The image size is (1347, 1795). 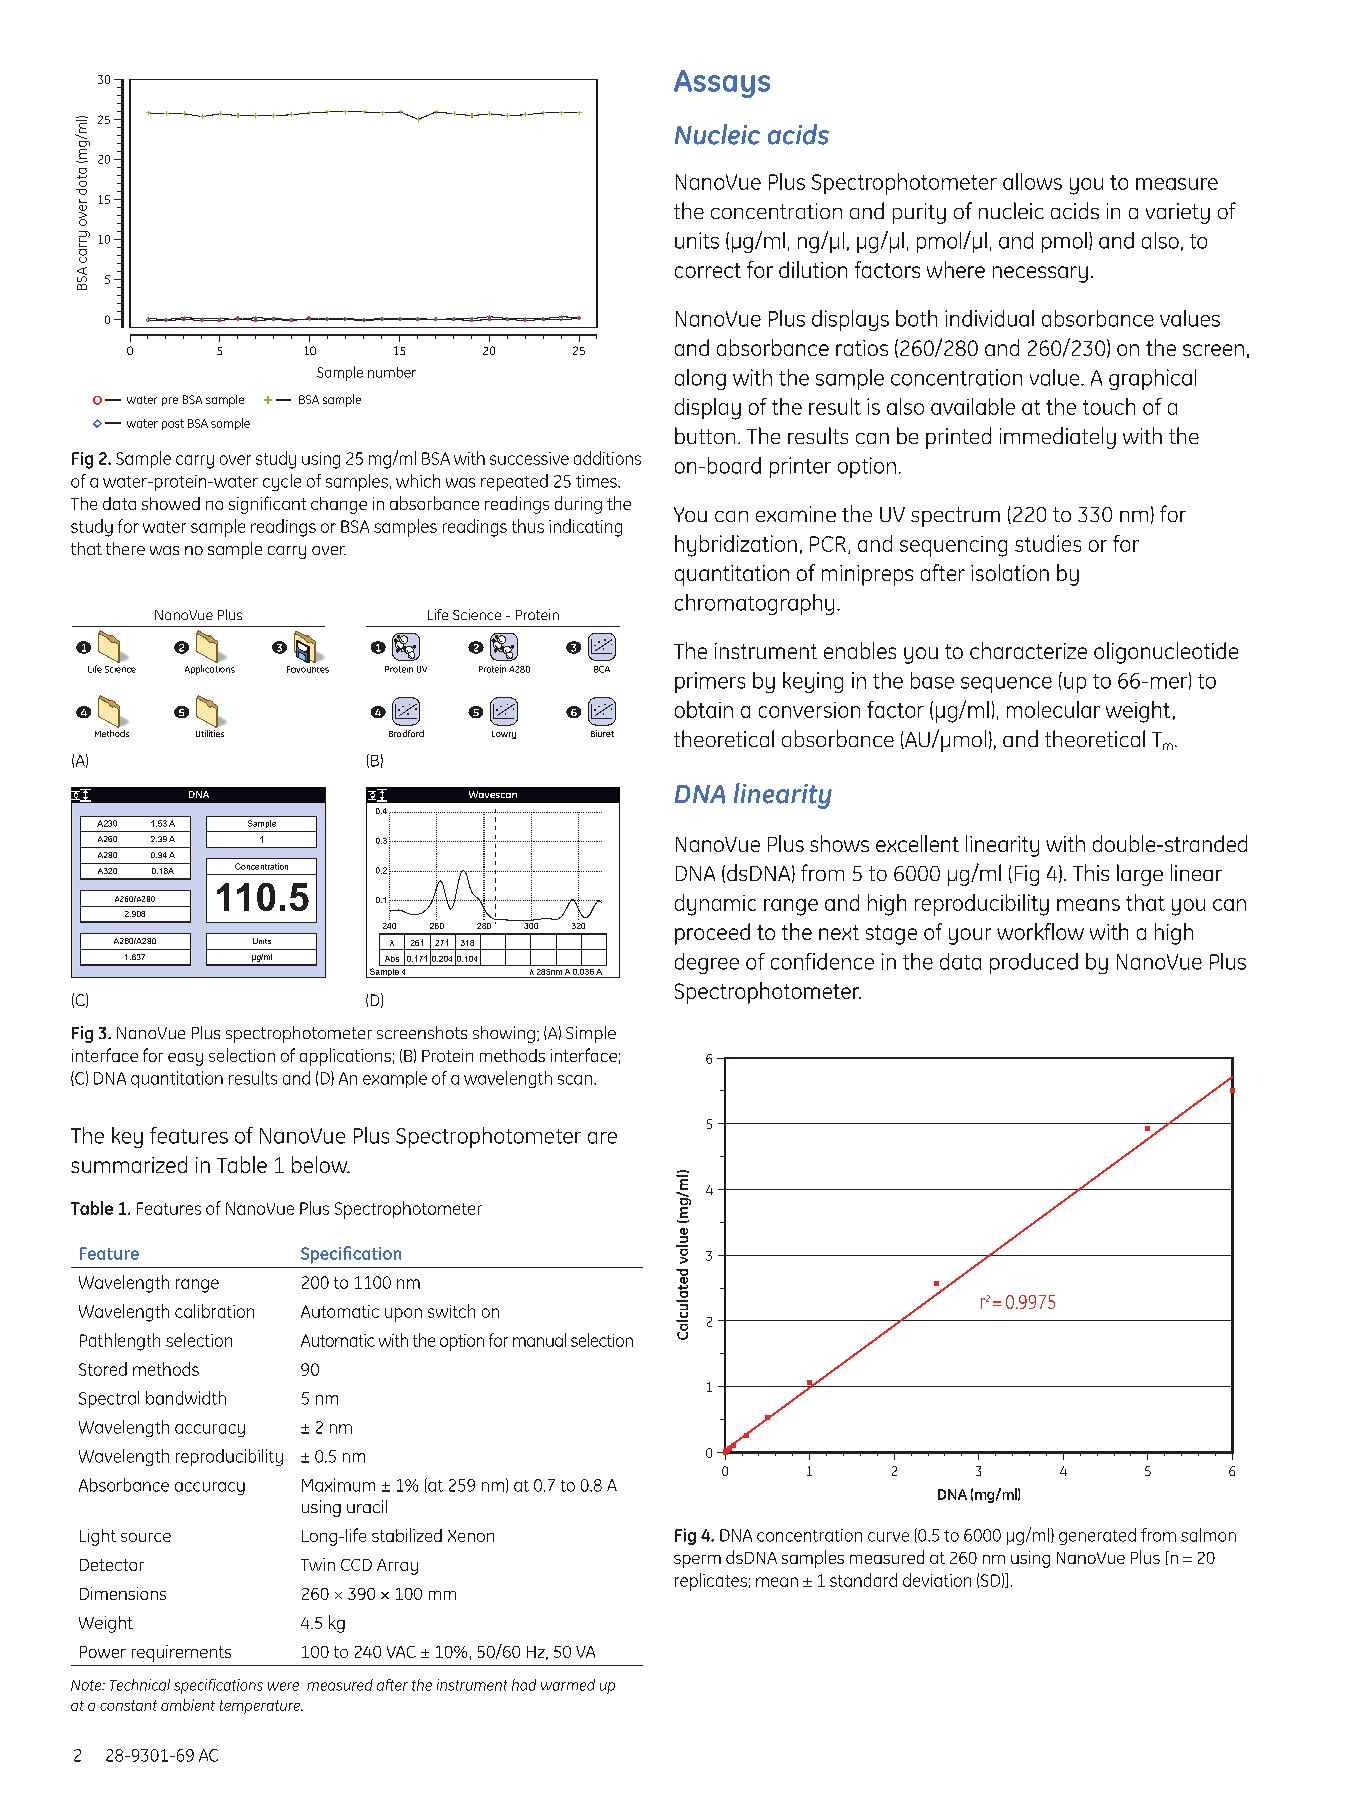 What do you see at coordinates (715, 905) in the screenshot?
I see `dynamic` at bounding box center [715, 905].
